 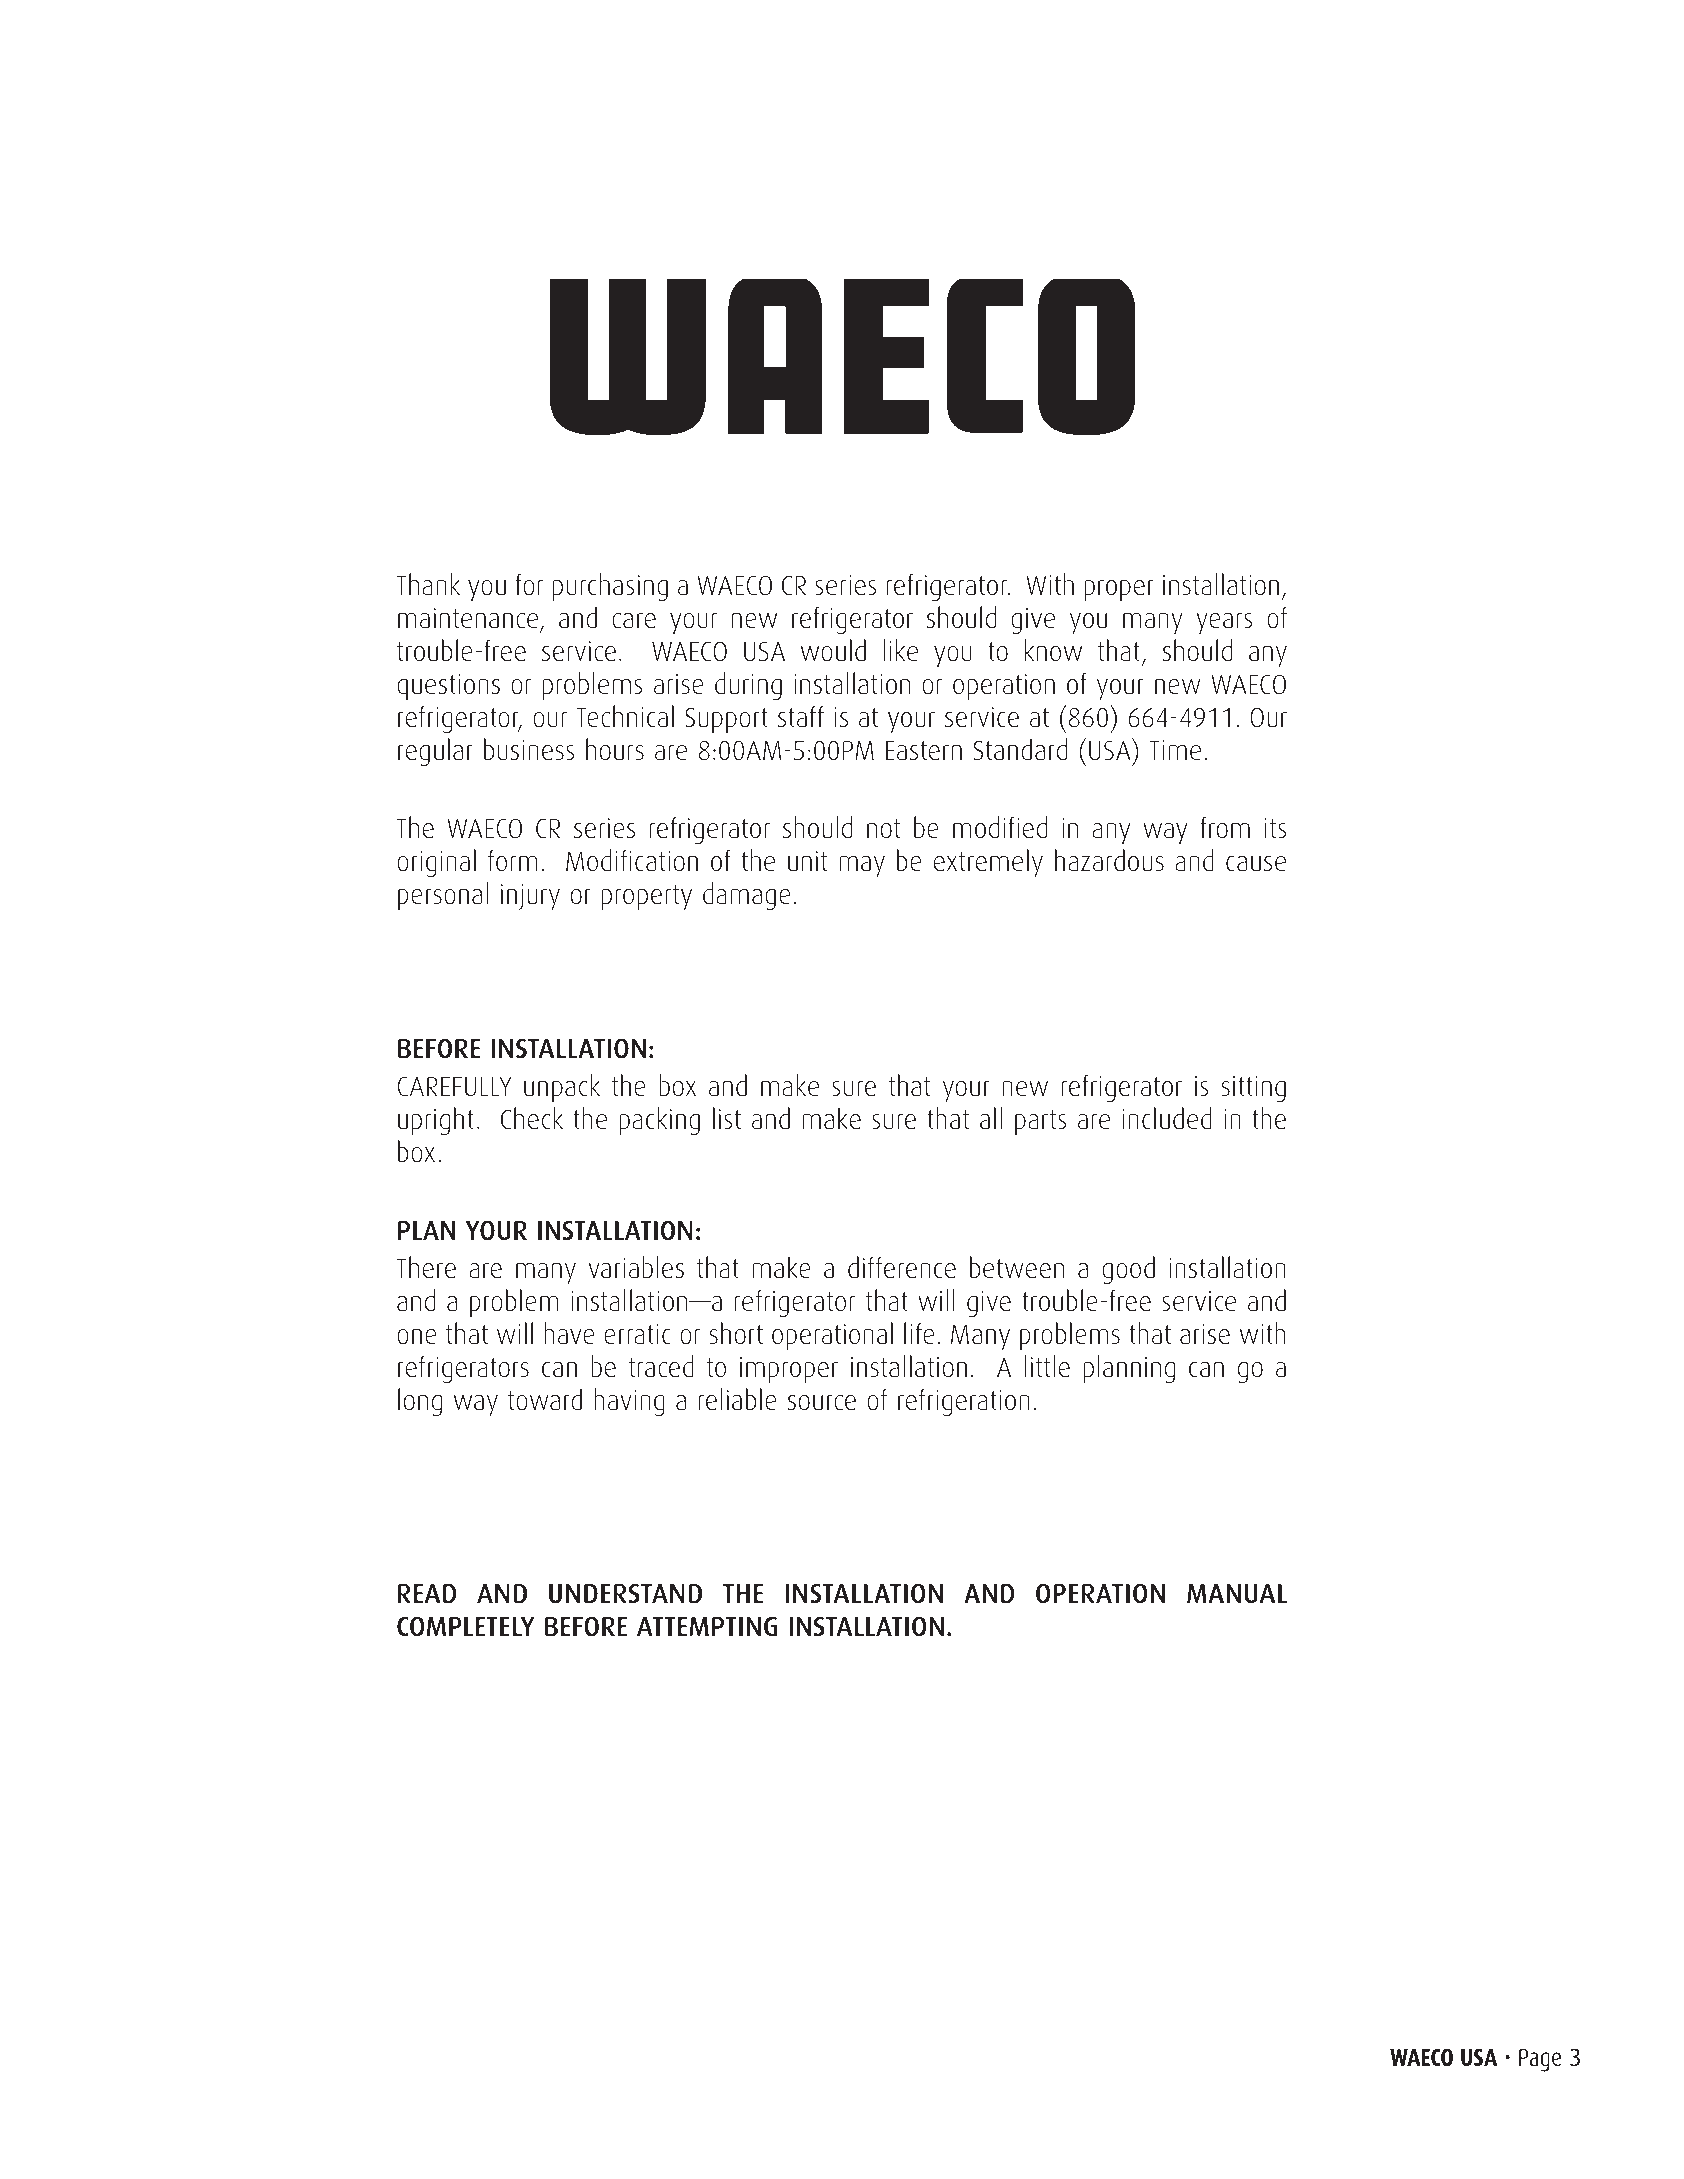 I want to click on UNDERSTAND, so click(x=625, y=1594).
